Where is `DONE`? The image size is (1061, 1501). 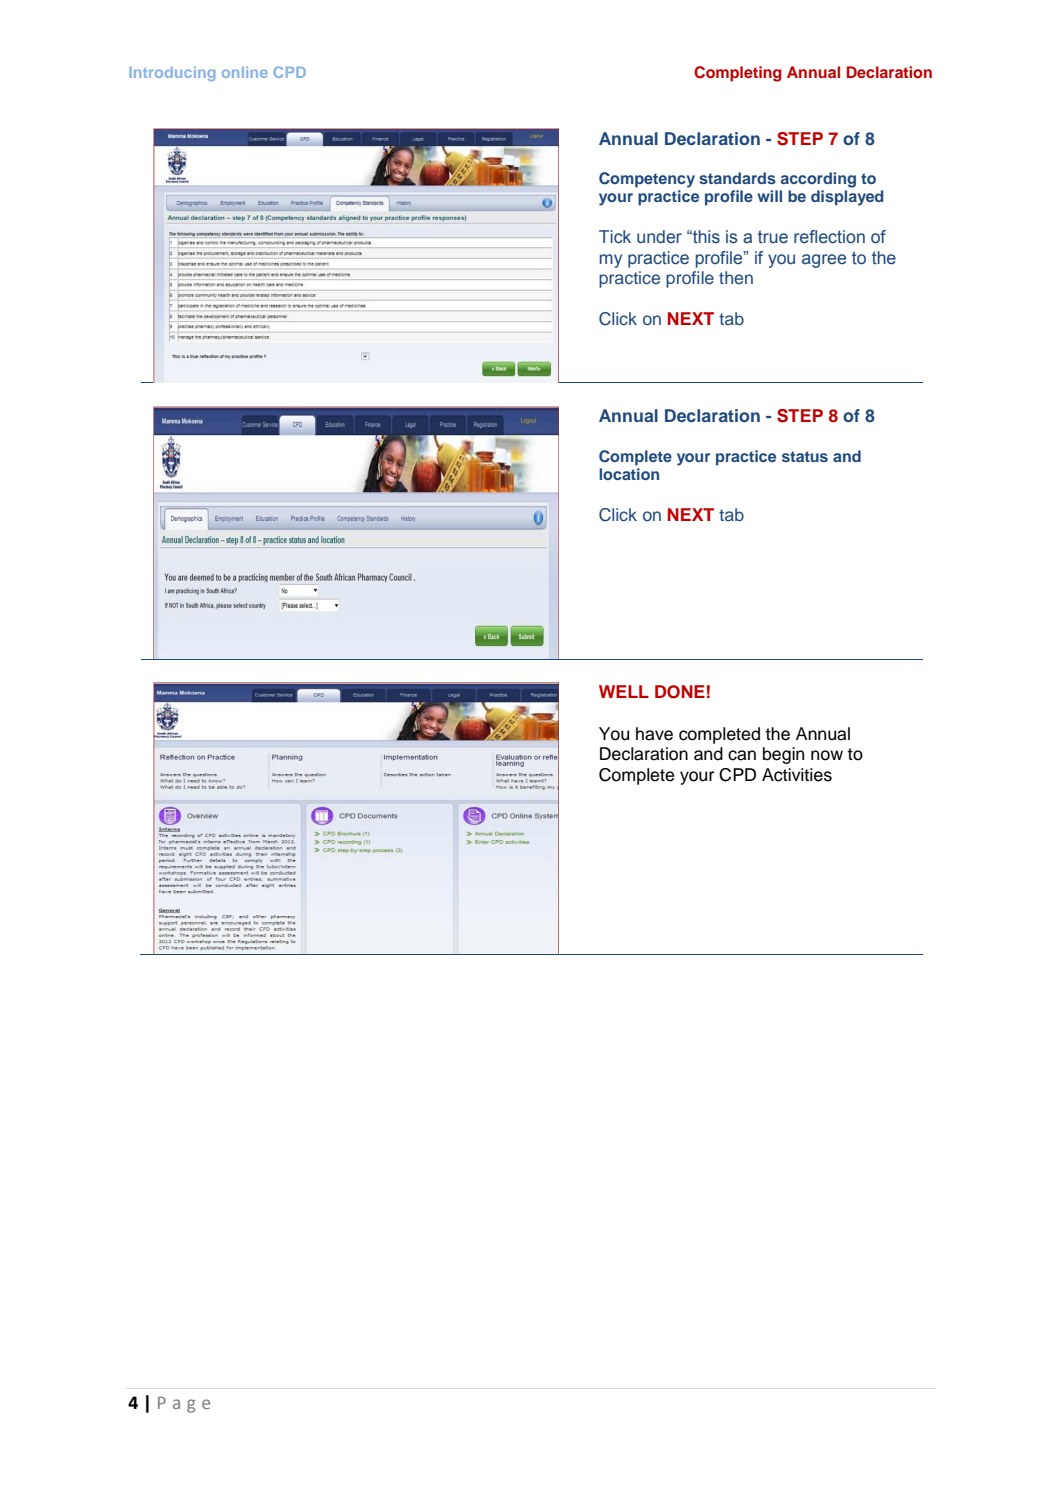 DONE is located at coordinates (680, 692).
